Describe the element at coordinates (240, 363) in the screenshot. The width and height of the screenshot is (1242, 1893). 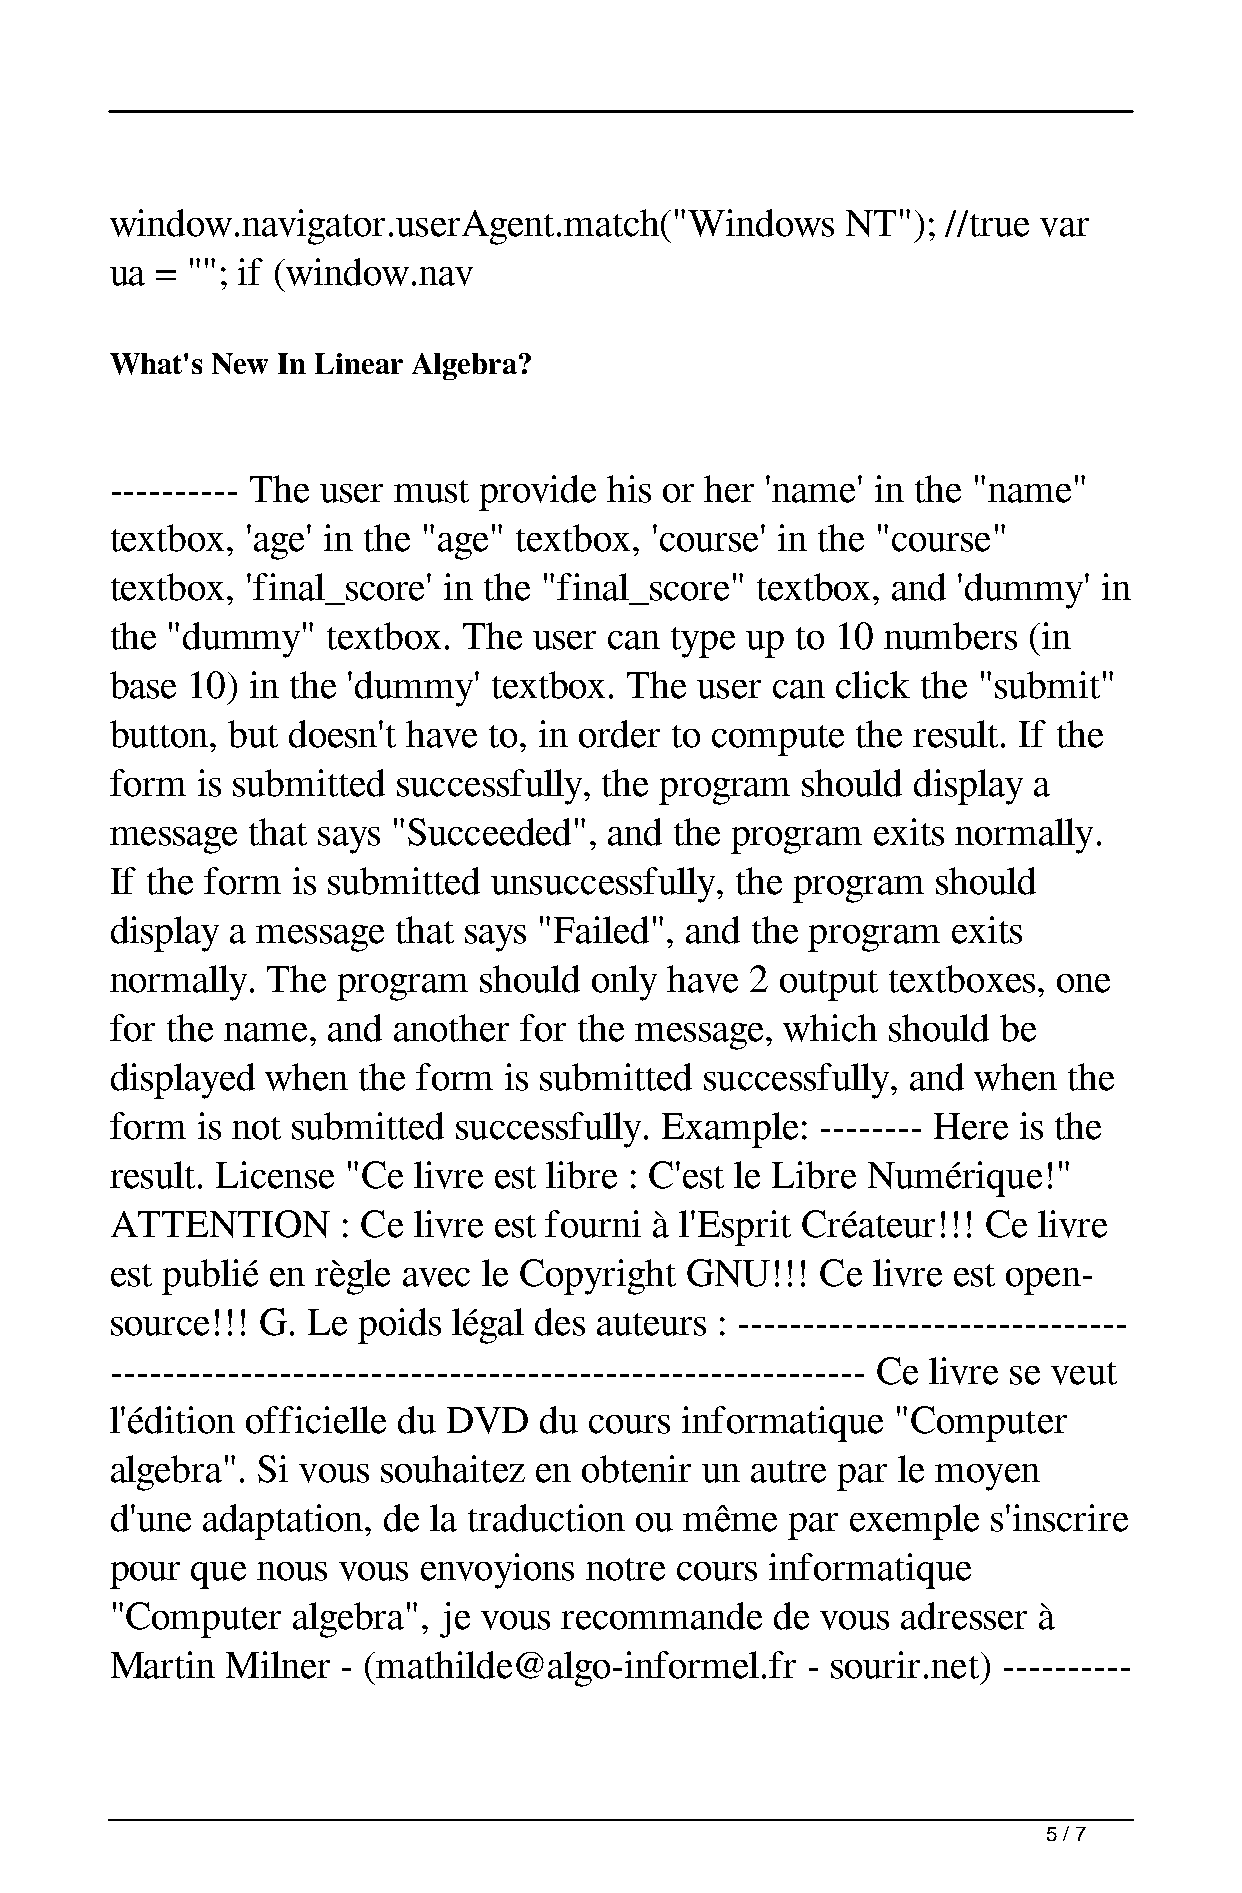
I see `New` at that location.
